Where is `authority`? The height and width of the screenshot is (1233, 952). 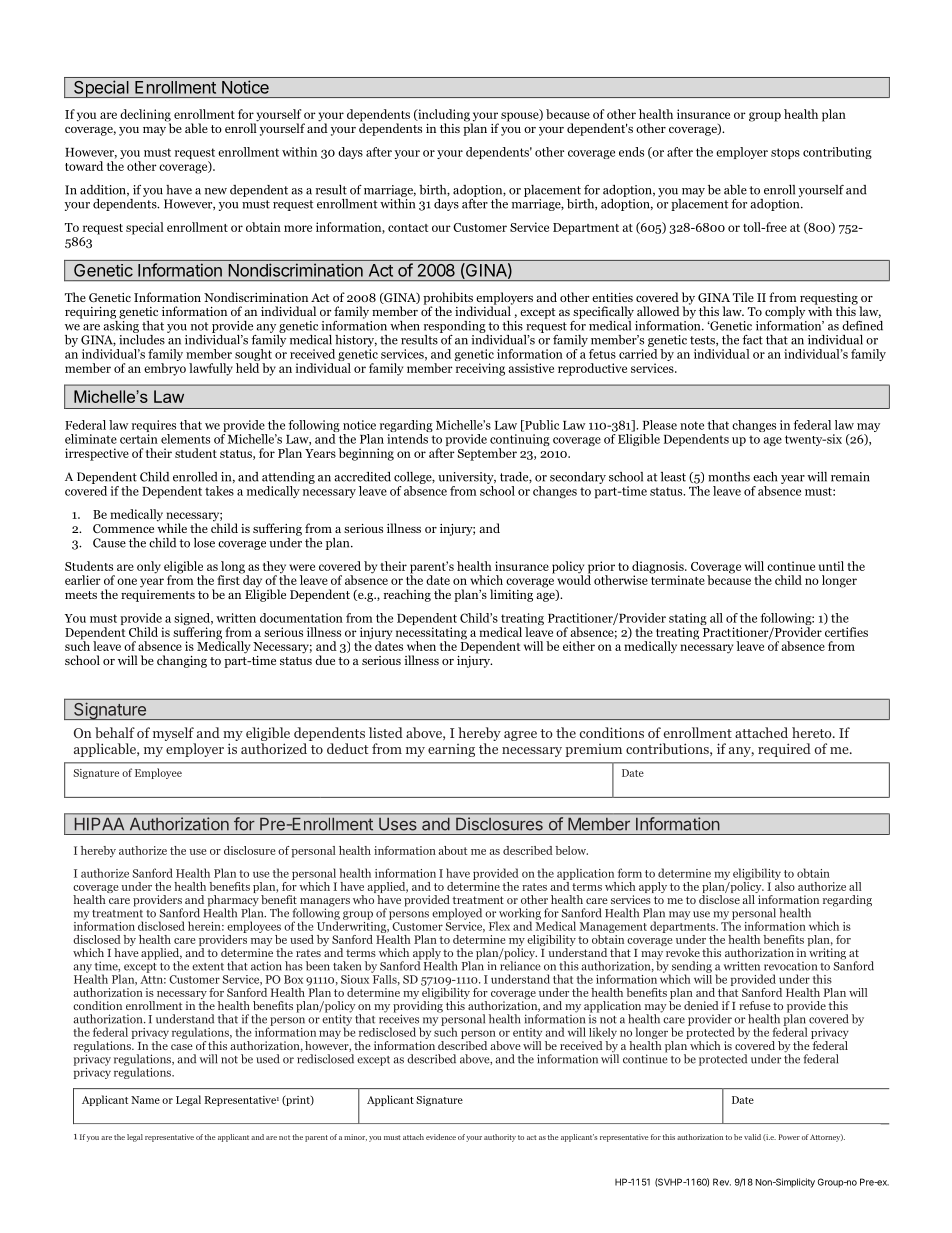
authority is located at coordinates (500, 1138).
